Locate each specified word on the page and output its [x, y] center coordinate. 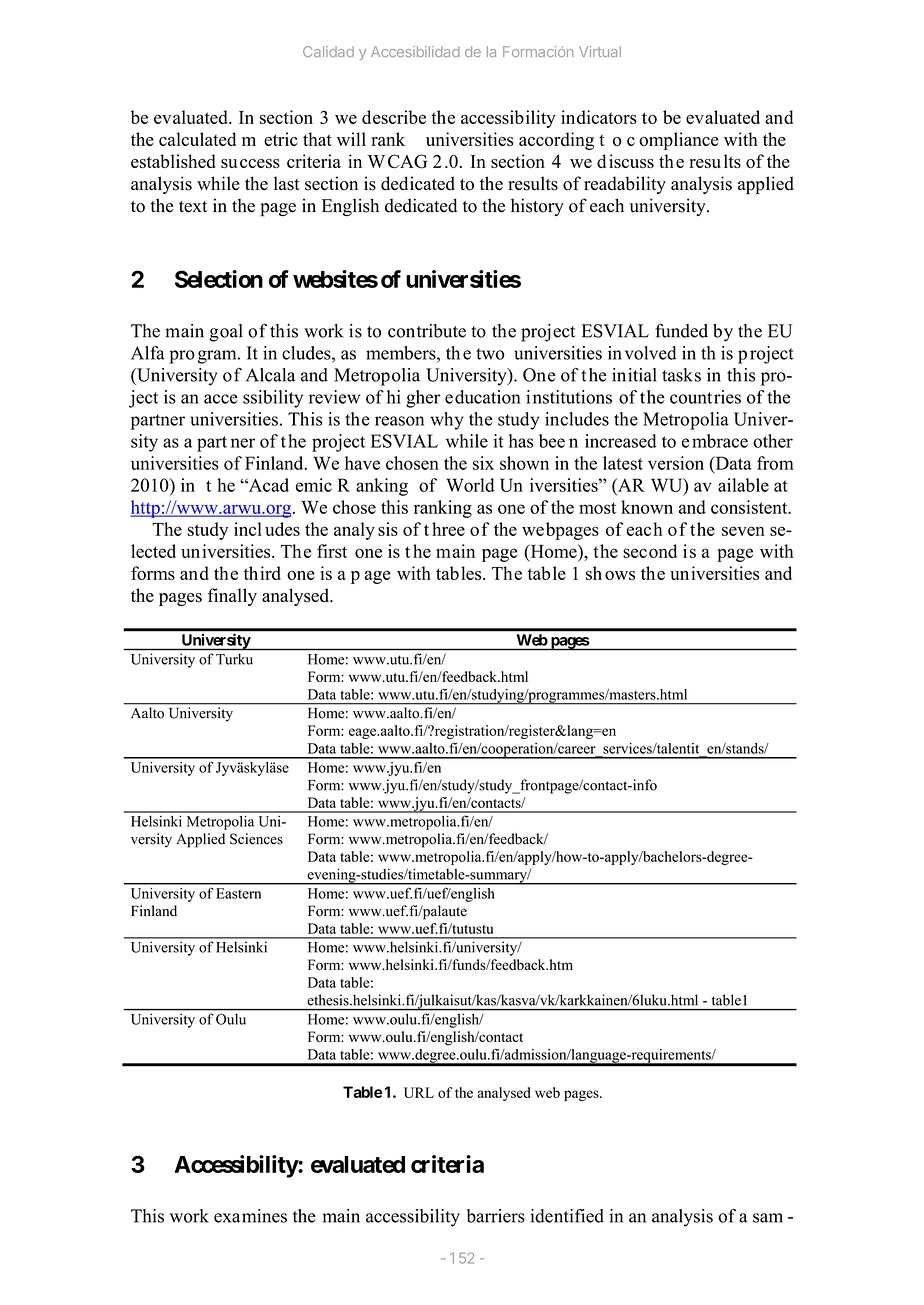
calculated [197, 139]
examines [250, 1216]
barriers [496, 1216]
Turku [234, 659]
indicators [599, 117]
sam [768, 1218]
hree [448, 529]
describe [394, 117]
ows [620, 575]
